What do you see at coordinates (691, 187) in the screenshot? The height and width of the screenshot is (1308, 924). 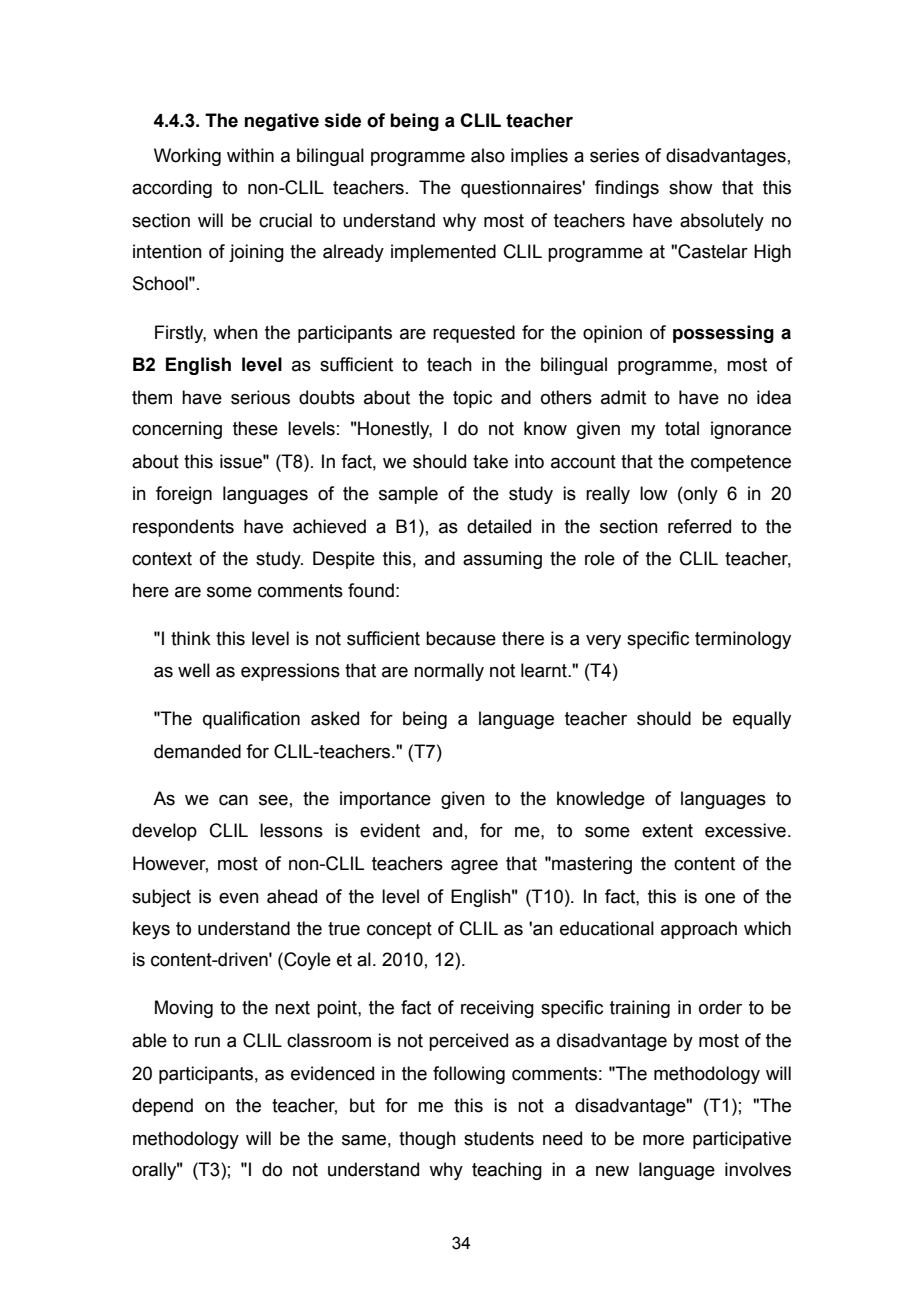 I see `show` at bounding box center [691, 187].
